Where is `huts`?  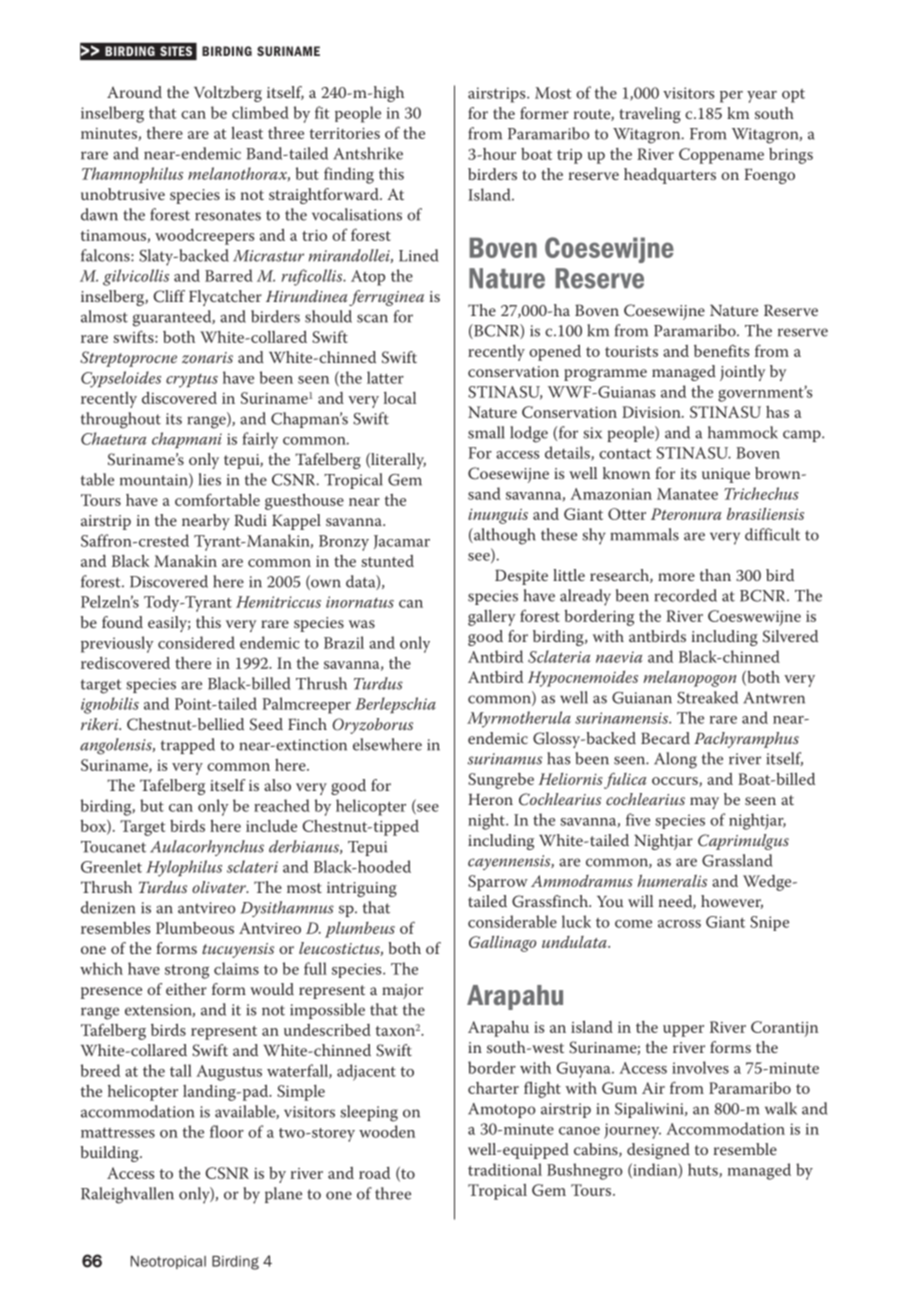
huts is located at coordinates (704, 1170).
